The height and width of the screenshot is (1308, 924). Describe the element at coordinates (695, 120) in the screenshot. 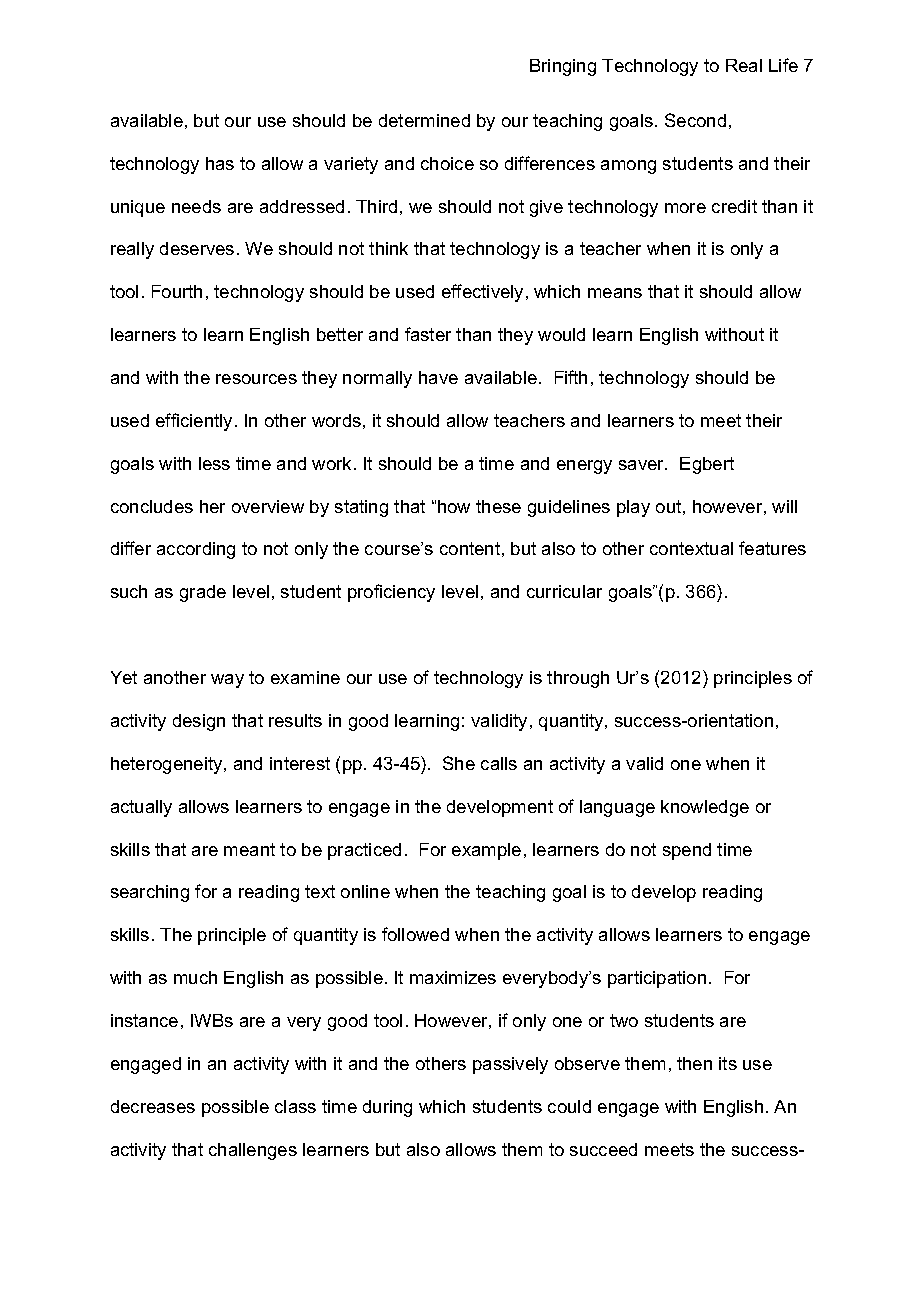

I see `Second` at that location.
